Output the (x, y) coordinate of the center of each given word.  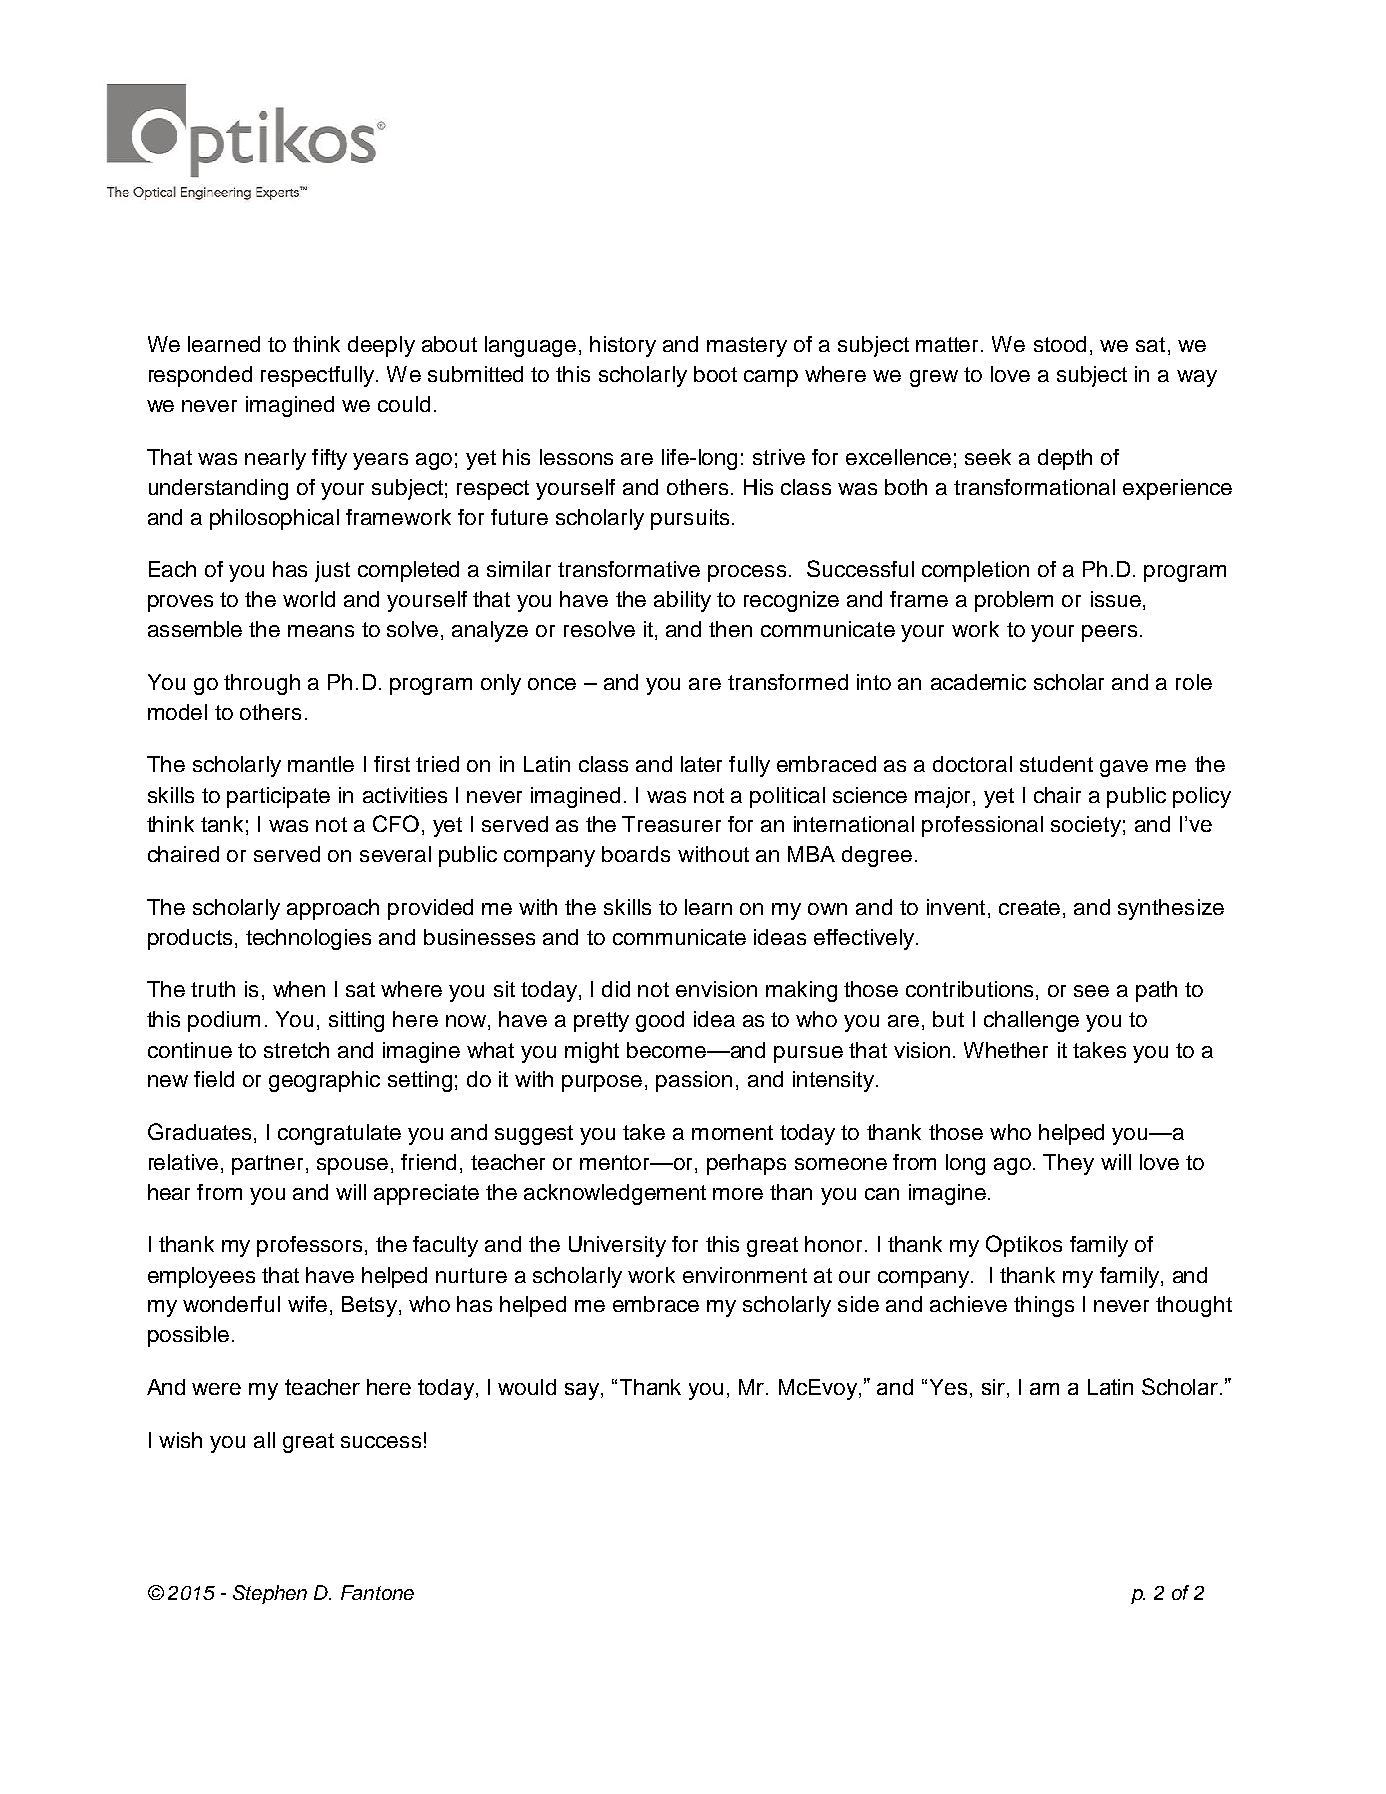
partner (267, 1165)
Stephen (270, 1594)
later (701, 764)
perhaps (746, 1164)
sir (993, 1387)
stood (1060, 344)
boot (715, 374)
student (1056, 764)
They (1068, 1164)
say (583, 1391)
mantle (321, 764)
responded (200, 376)
